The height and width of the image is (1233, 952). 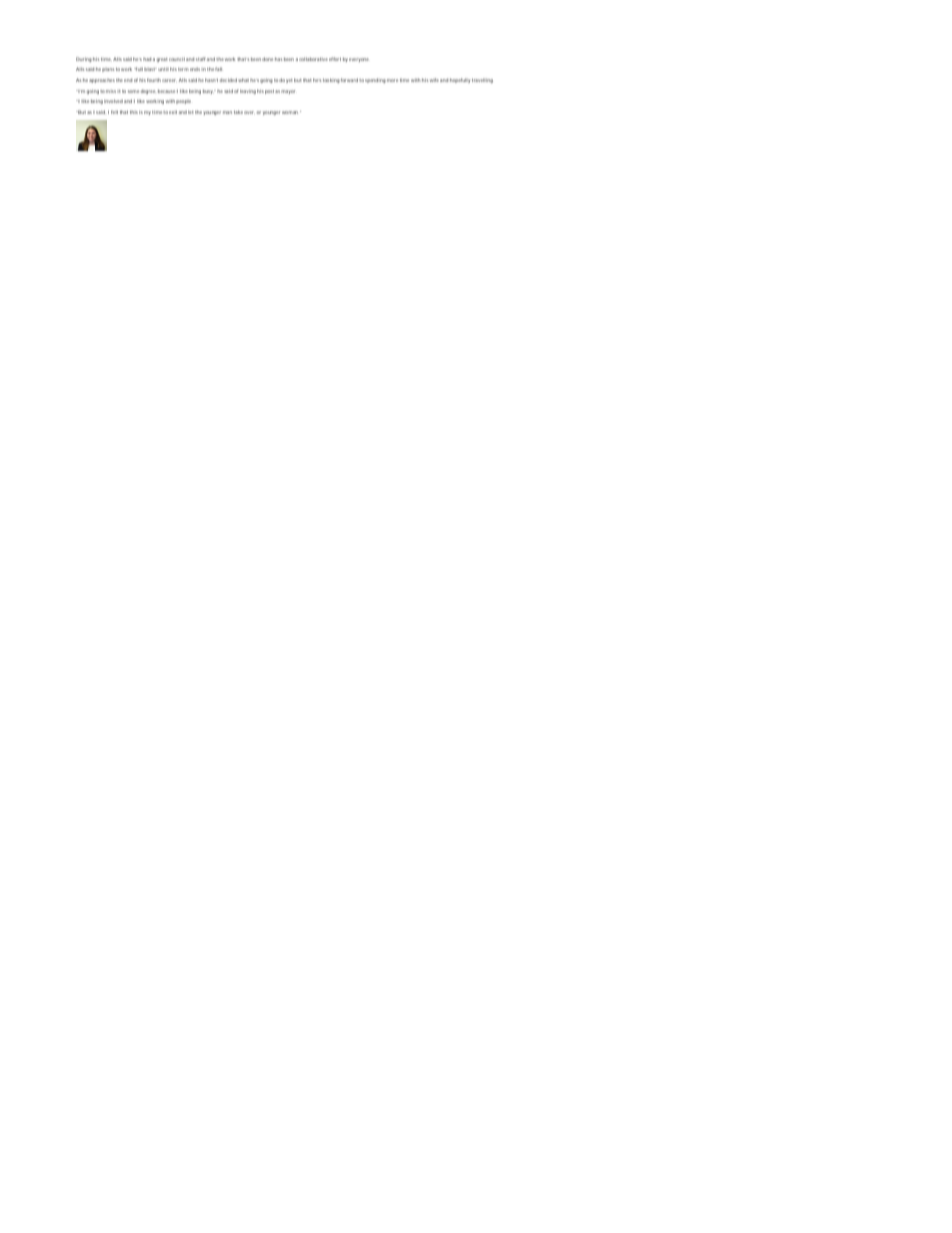 I want to click on post, so click(x=270, y=92).
